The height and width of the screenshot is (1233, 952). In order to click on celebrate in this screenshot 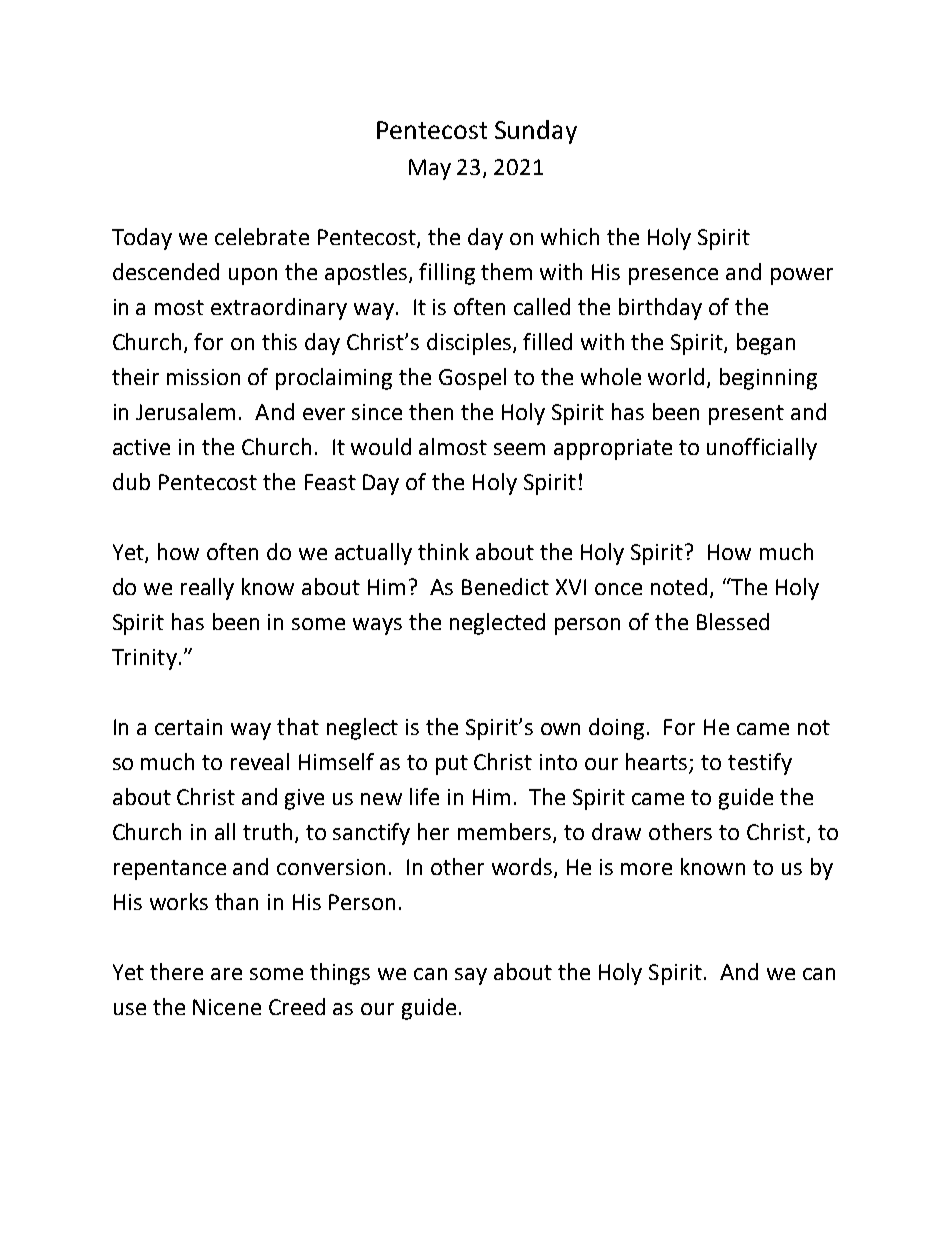, I will do `click(262, 236)`.
